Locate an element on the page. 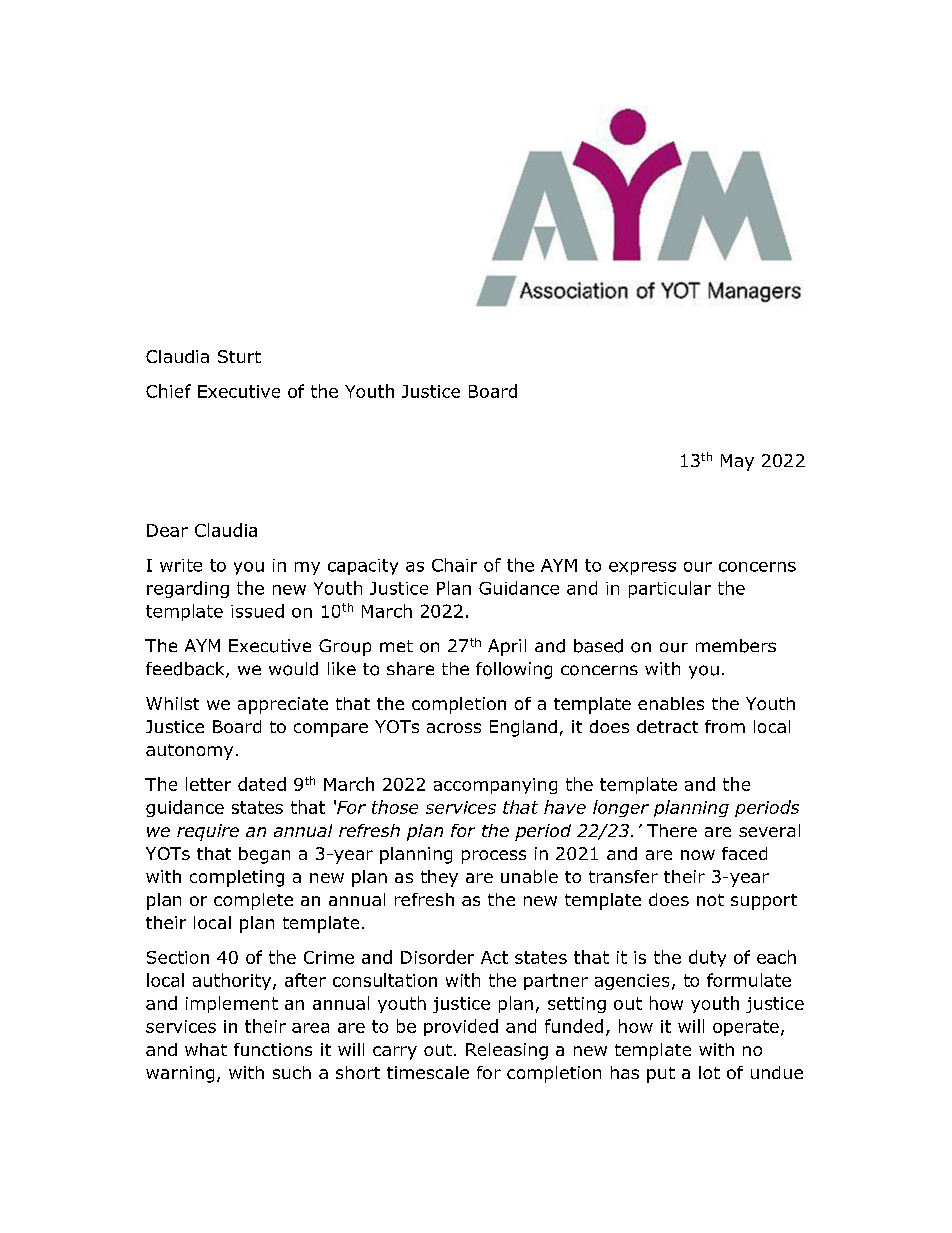 This document has width=952, height=1233. Sturt is located at coordinates (239, 356).
